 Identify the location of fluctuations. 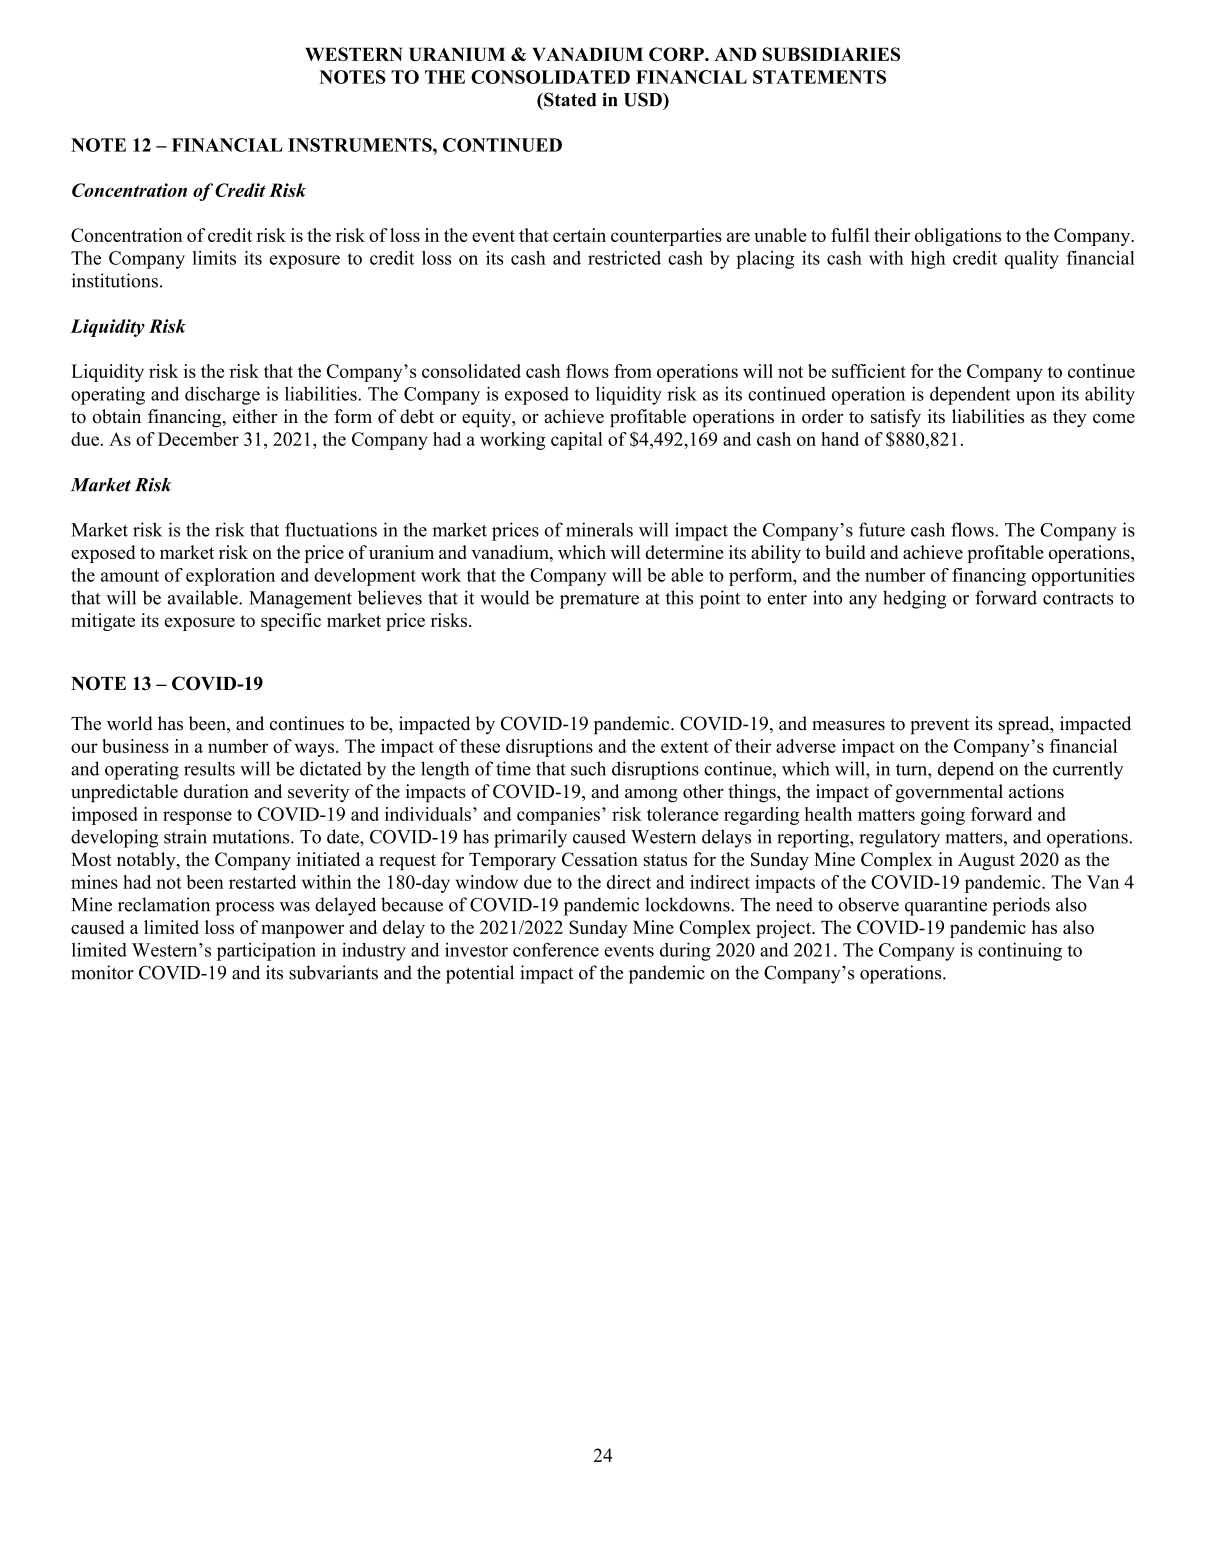
(331, 529).
